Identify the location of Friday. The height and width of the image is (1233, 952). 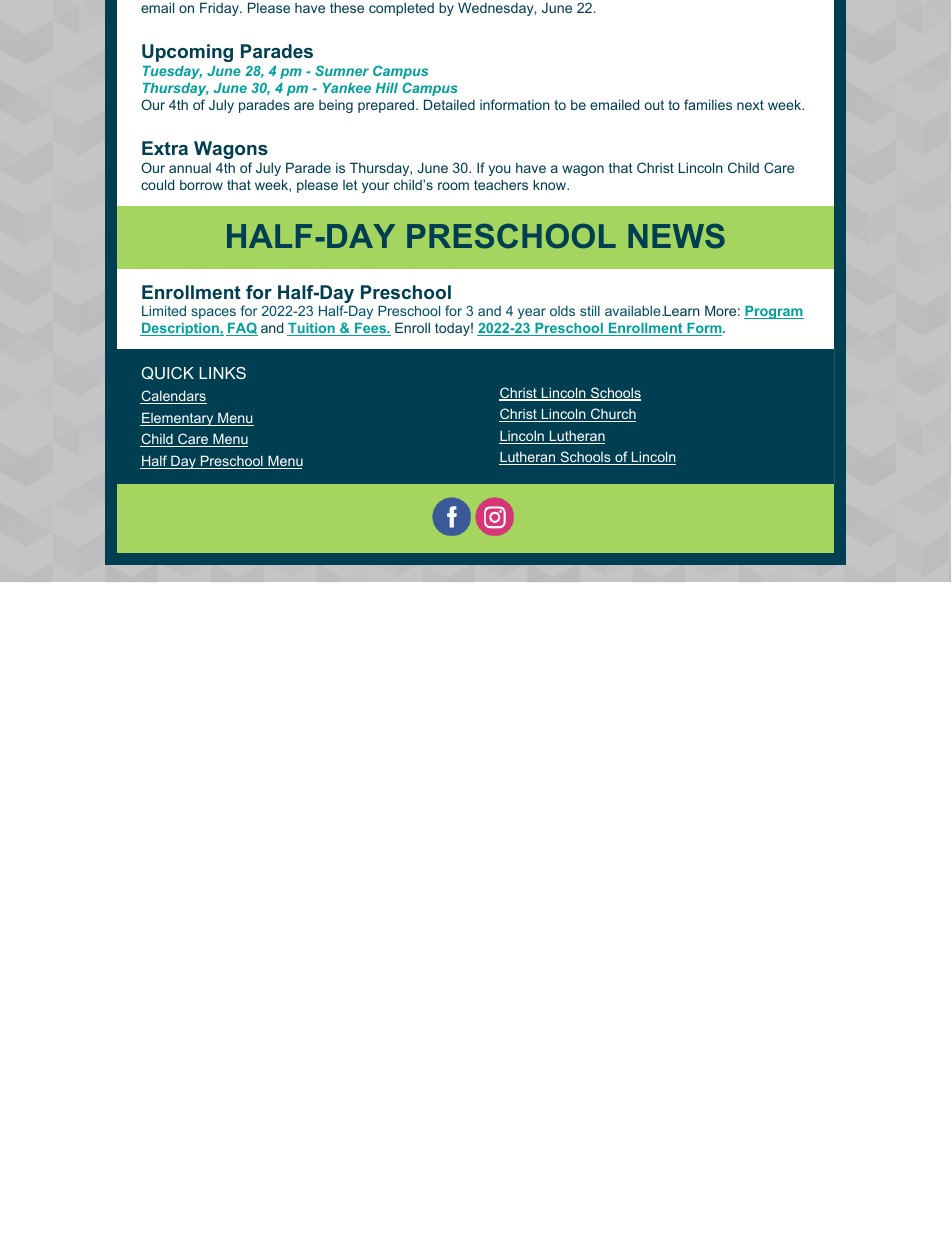
(220, 9).
